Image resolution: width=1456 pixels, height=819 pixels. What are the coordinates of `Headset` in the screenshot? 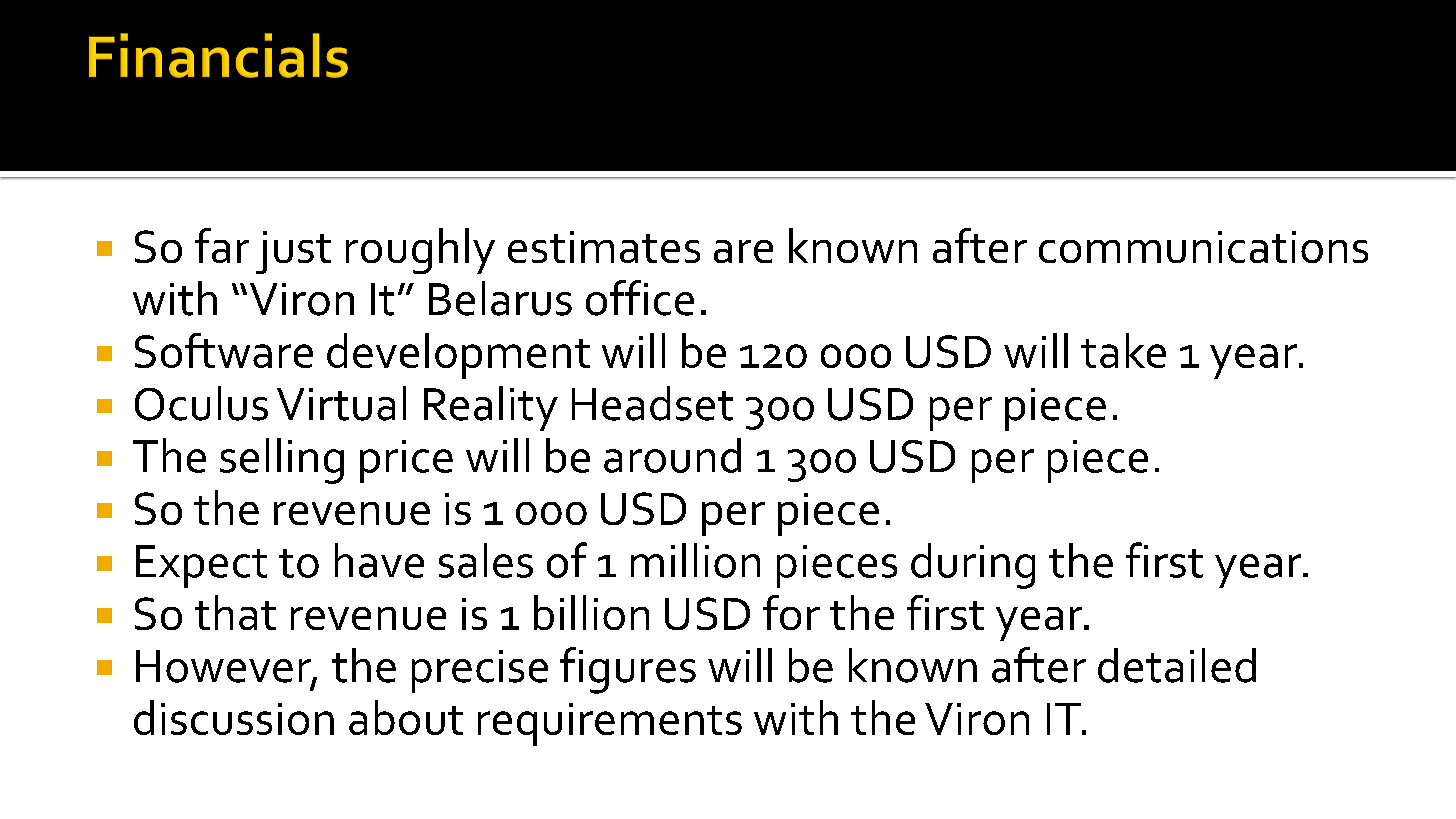 It's located at (652, 403).
